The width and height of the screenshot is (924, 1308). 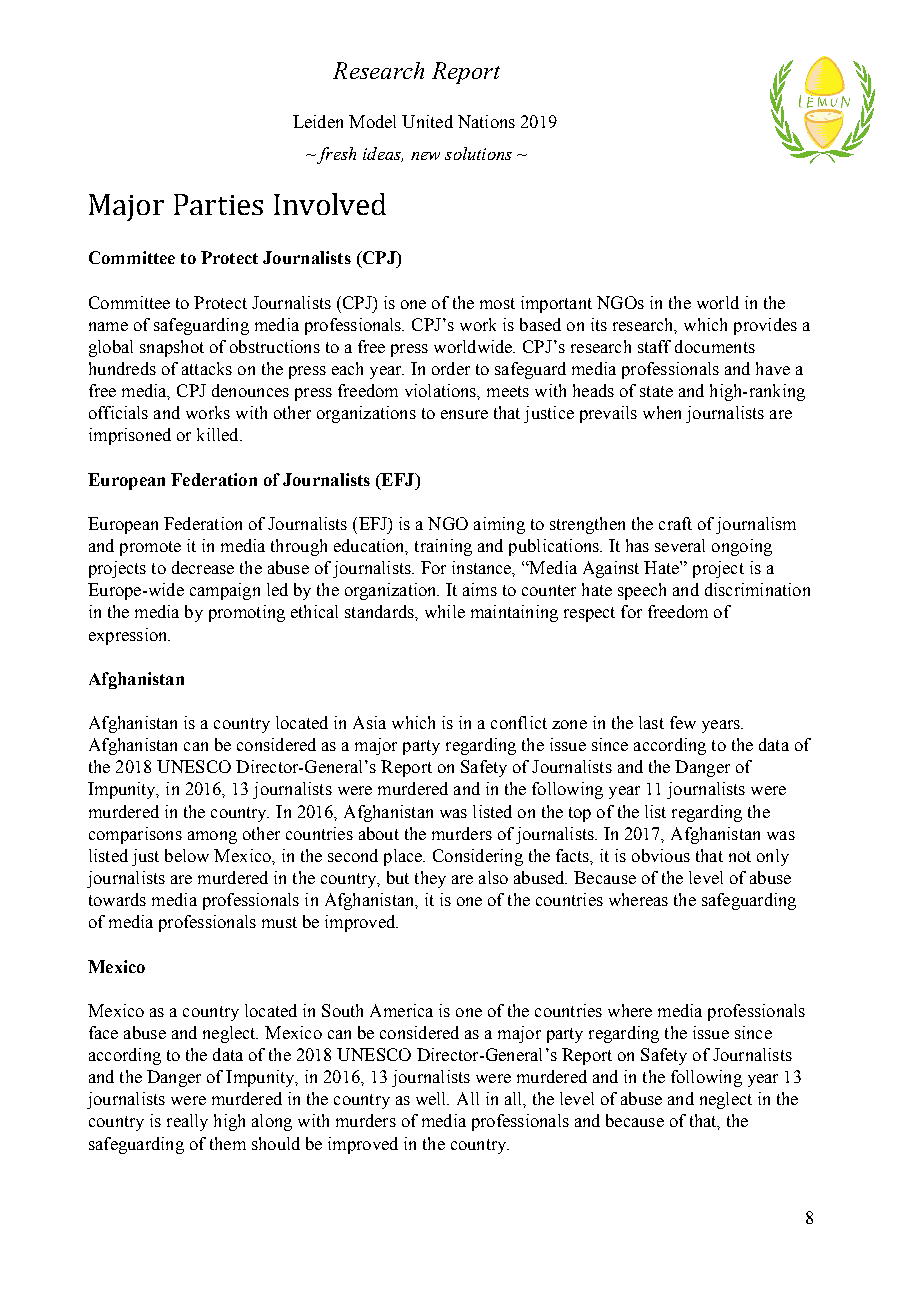 I want to click on Parties, so click(x=218, y=204).
